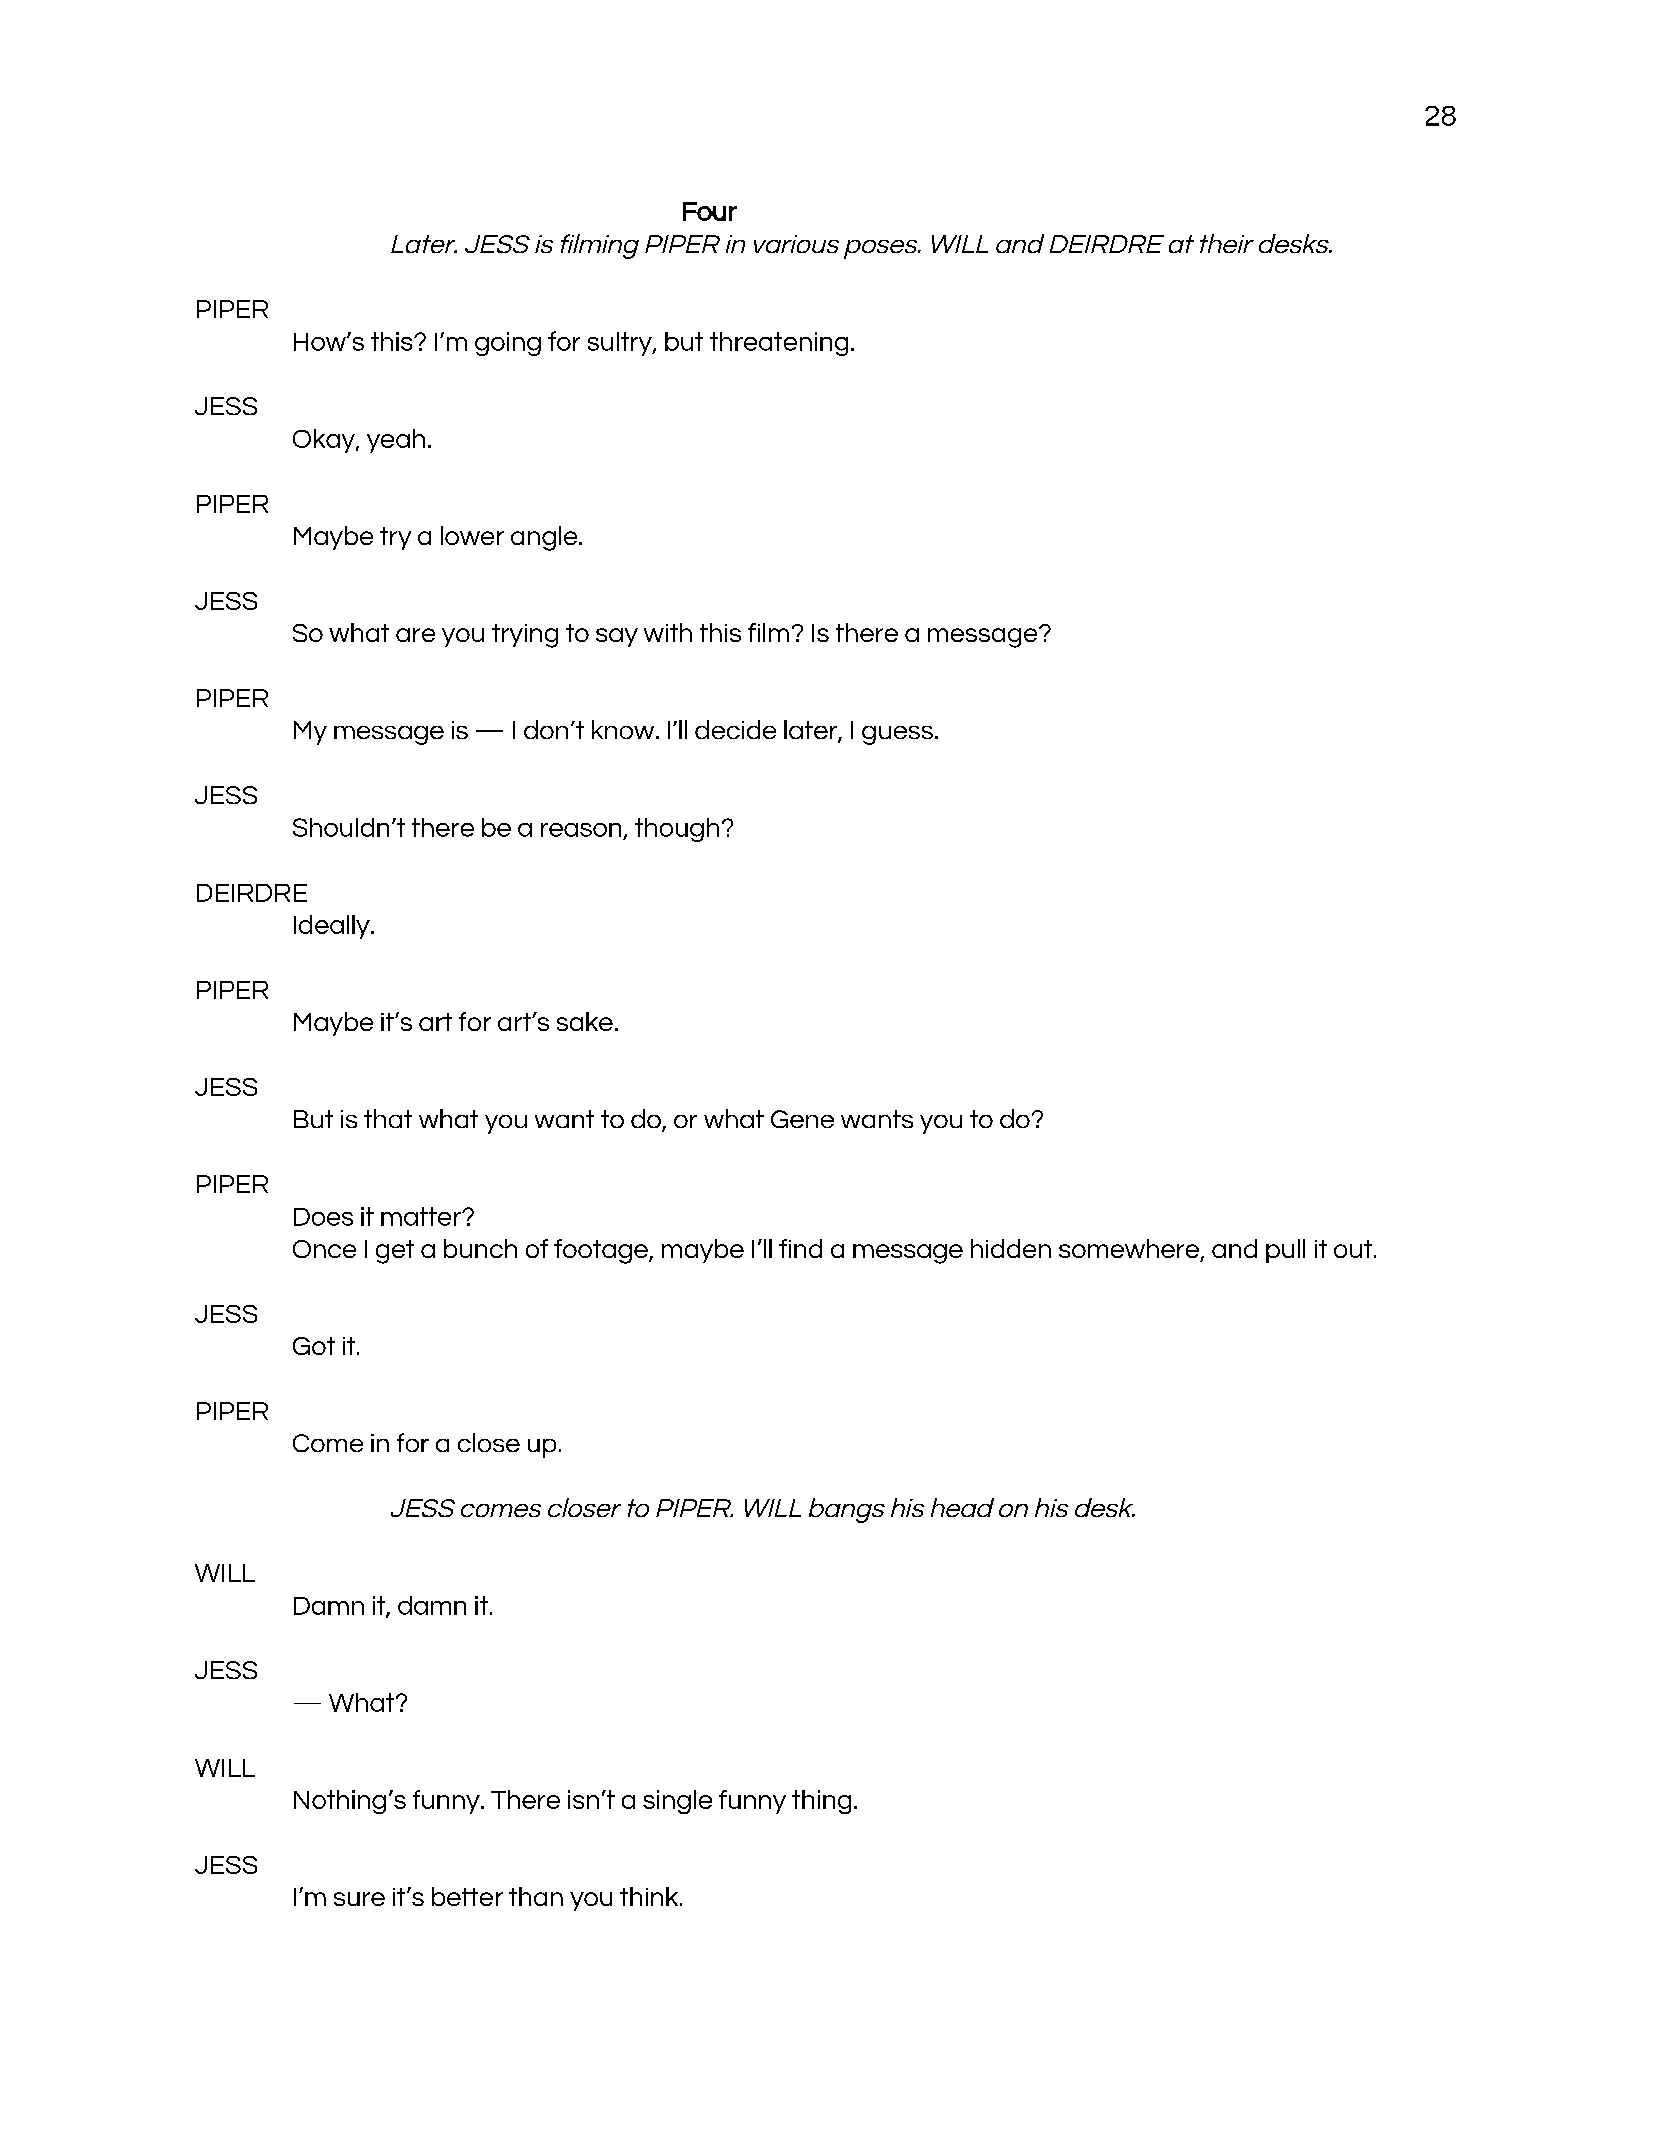 This image has width=1653, height=2139. Describe the element at coordinates (508, 344) in the image. I see `going` at that location.
